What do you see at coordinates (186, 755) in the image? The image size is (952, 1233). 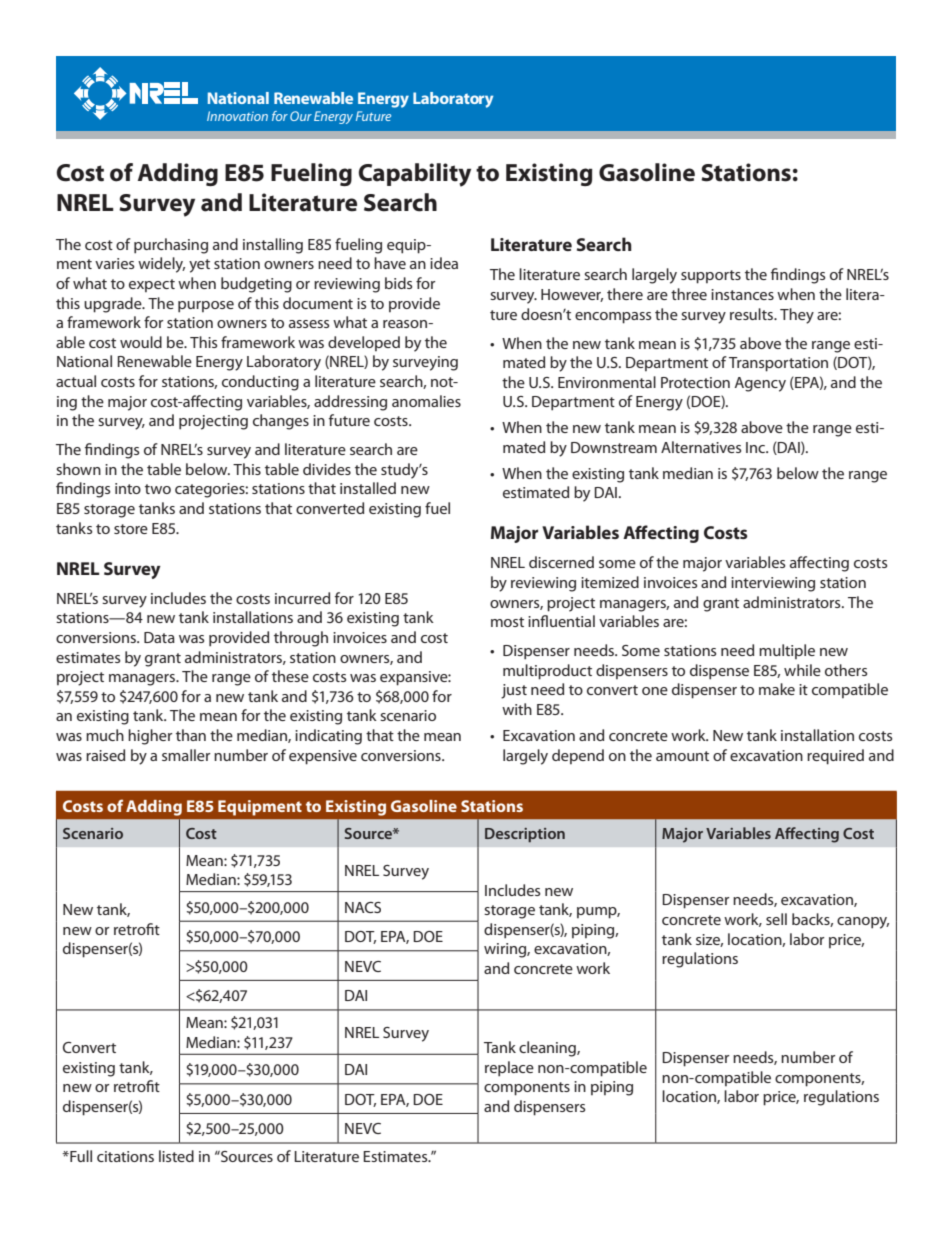 I see `smaller` at bounding box center [186, 755].
